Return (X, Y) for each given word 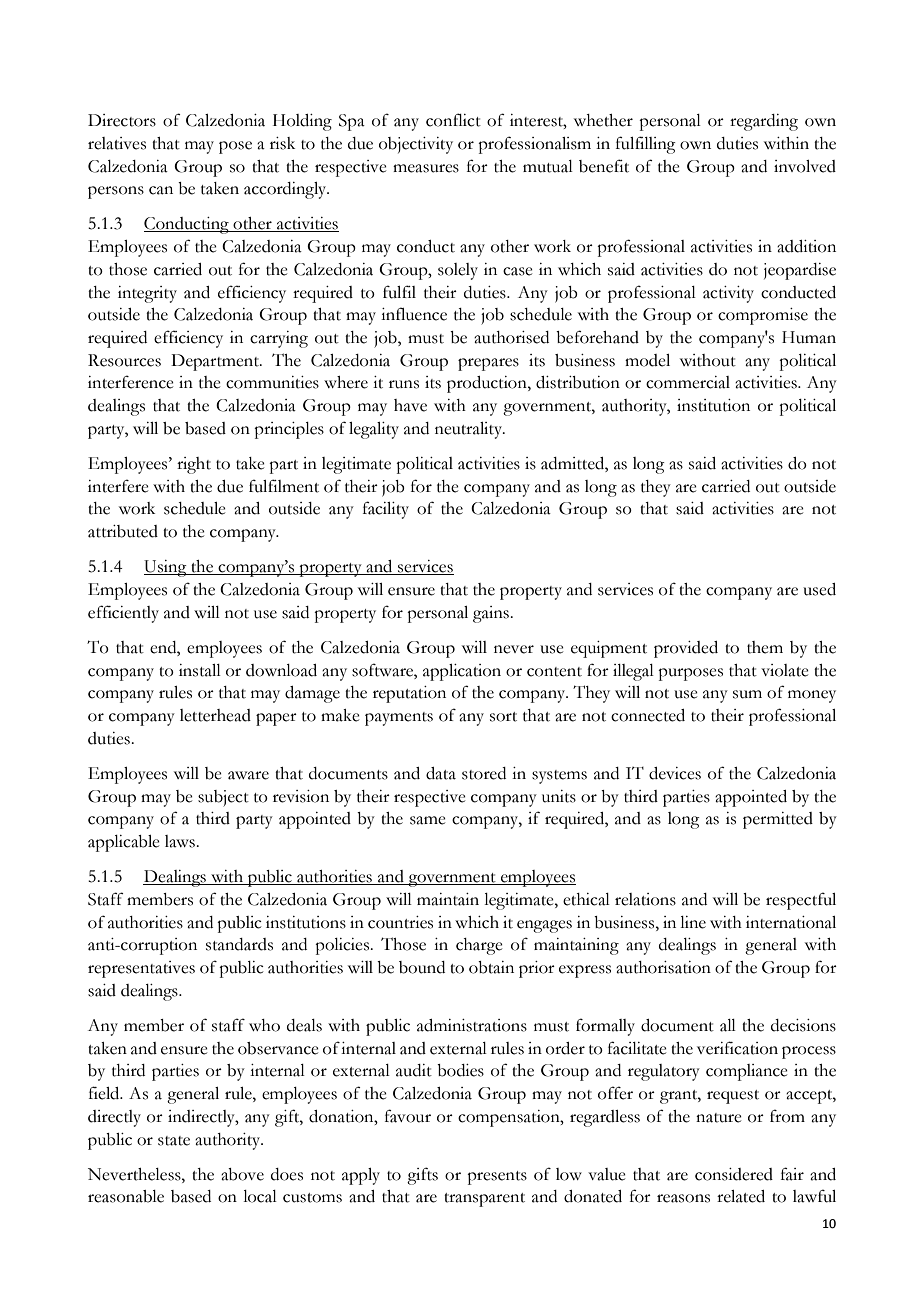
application (462, 672)
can (161, 190)
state (174, 1141)
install (200, 670)
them (765, 647)
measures (426, 168)
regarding (764, 122)
